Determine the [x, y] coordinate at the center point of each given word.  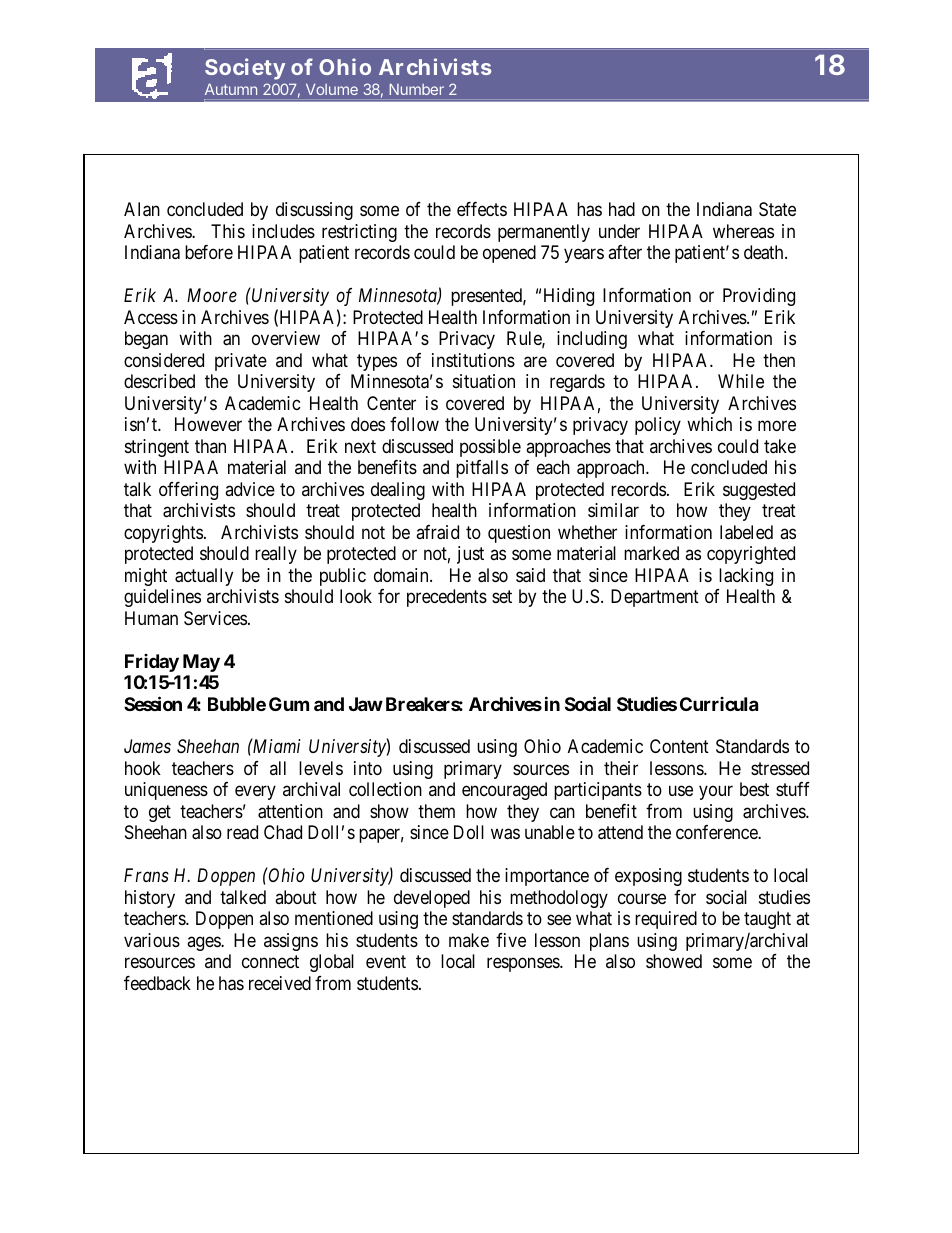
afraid [437, 532]
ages [204, 943]
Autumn [231, 89]
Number [416, 89]
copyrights [163, 534]
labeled [746, 532]
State [777, 209]
